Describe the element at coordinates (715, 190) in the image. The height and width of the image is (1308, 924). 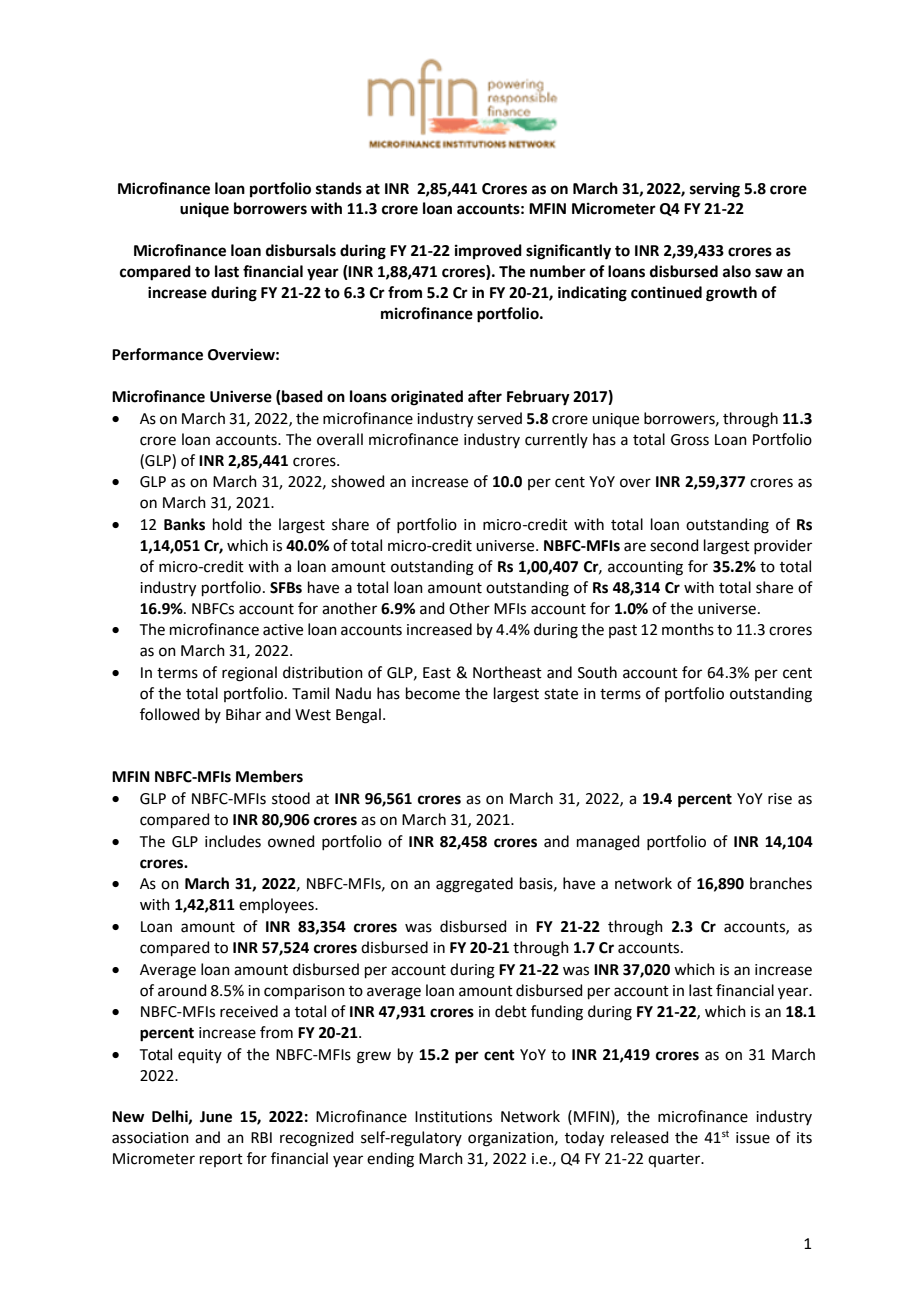
I see `serving` at that location.
